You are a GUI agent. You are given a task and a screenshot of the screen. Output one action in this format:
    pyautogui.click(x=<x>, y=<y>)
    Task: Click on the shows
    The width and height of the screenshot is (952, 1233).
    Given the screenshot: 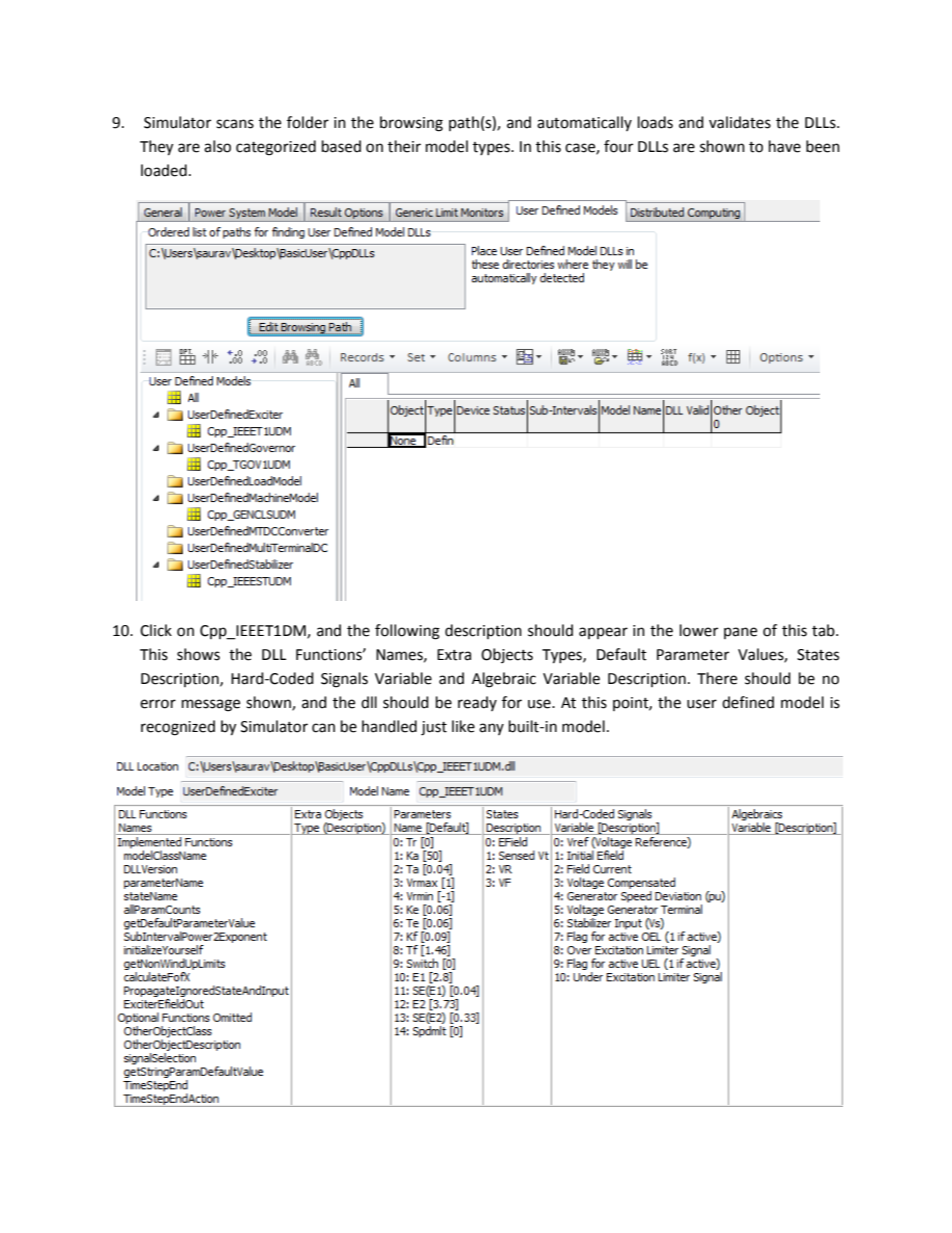 What is the action you would take?
    pyautogui.click(x=198, y=654)
